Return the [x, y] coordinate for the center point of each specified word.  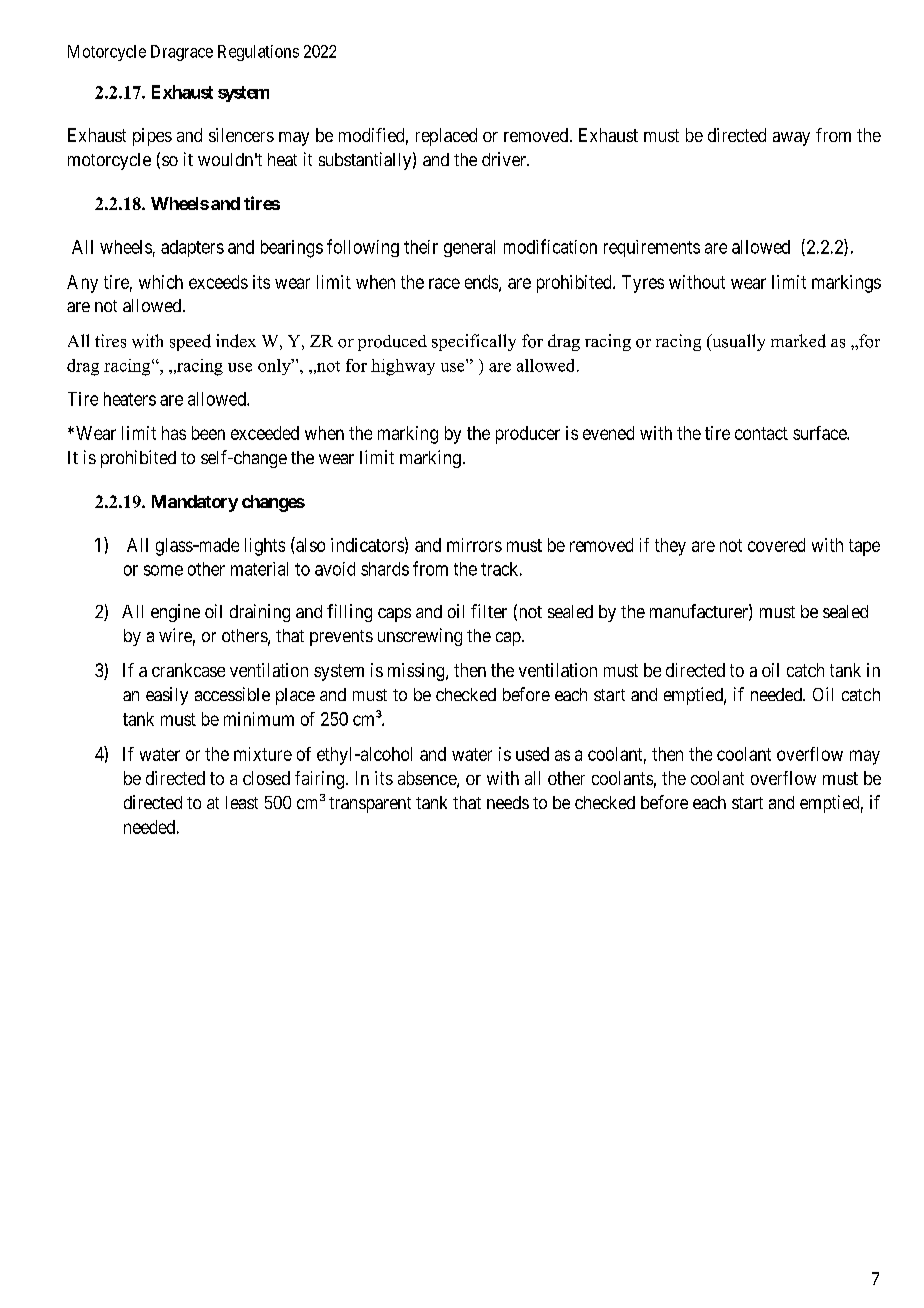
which [161, 282]
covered [776, 545]
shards [385, 569]
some [163, 570]
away [791, 139]
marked [798, 341]
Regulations [258, 53]
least [242, 802]
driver [505, 159]
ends [481, 282]
